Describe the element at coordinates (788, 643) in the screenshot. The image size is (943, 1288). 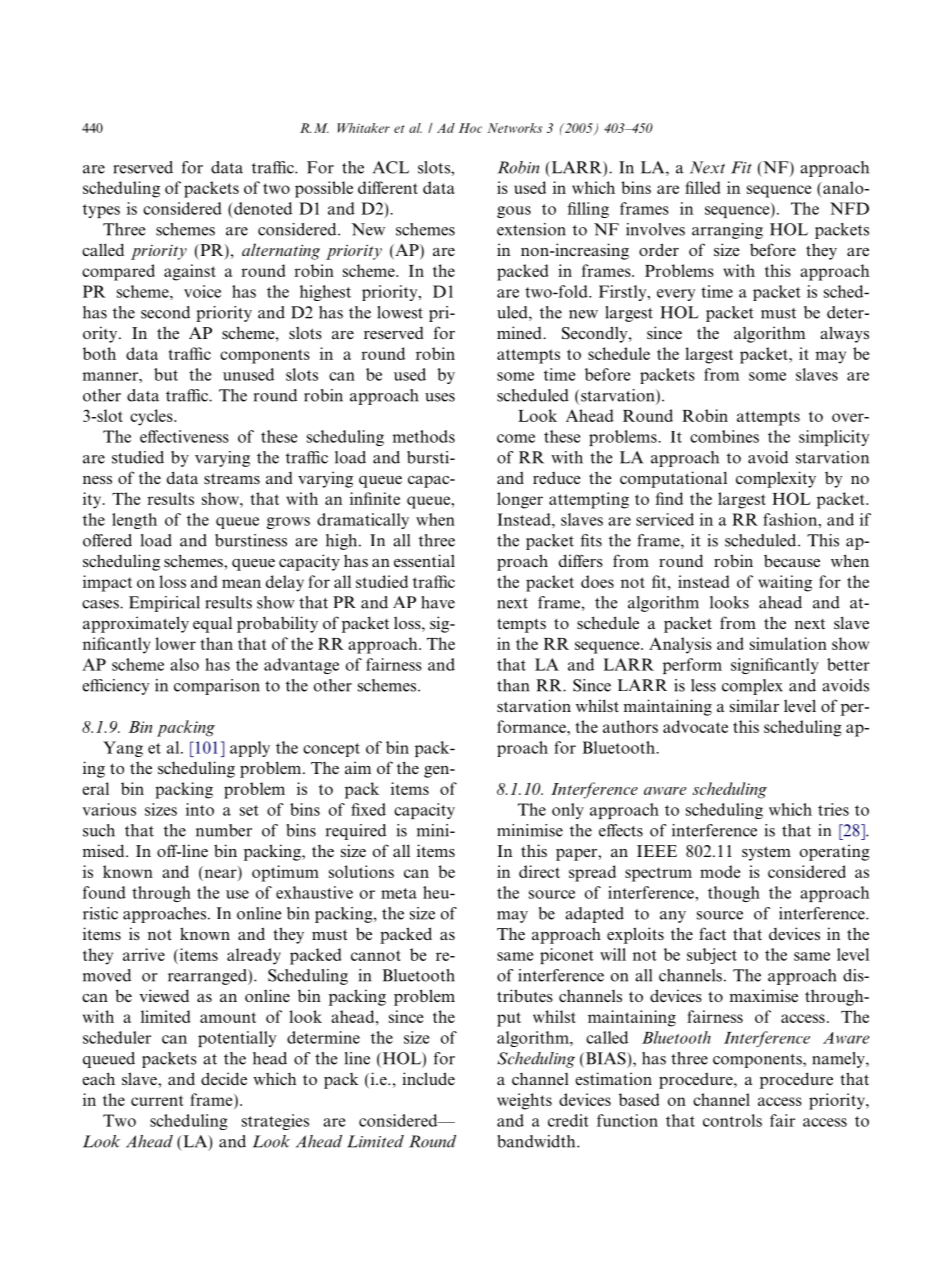
I see `simulation` at that location.
